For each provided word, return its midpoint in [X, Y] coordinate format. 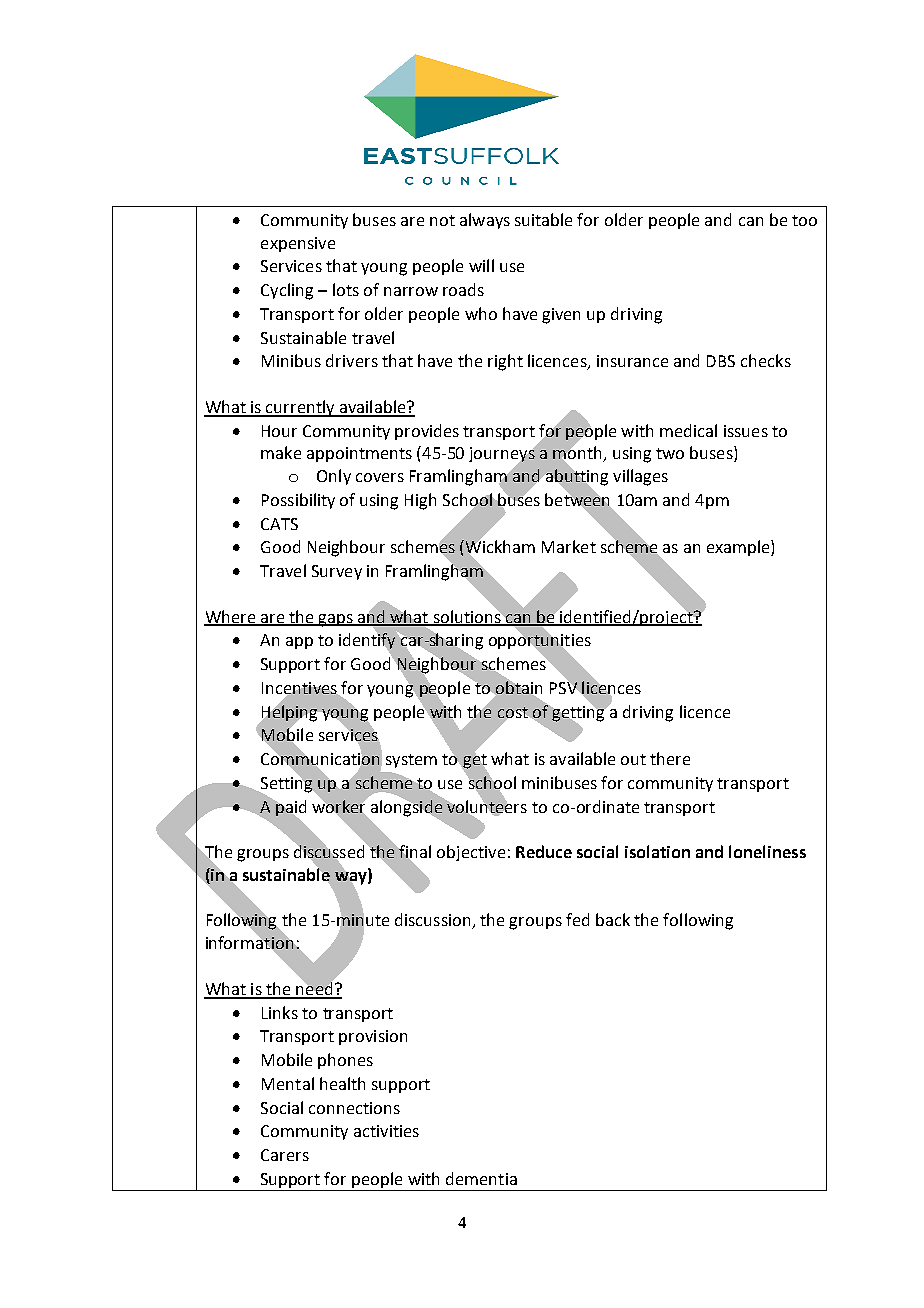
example [739, 548]
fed [577, 919]
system [411, 761]
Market [569, 546]
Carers [285, 1155]
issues [746, 431]
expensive [298, 244]
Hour [279, 431]
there [670, 758]
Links [280, 1012]
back [613, 919]
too [804, 220]
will [481, 265]
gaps [336, 620]
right [505, 362]
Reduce [544, 851]
